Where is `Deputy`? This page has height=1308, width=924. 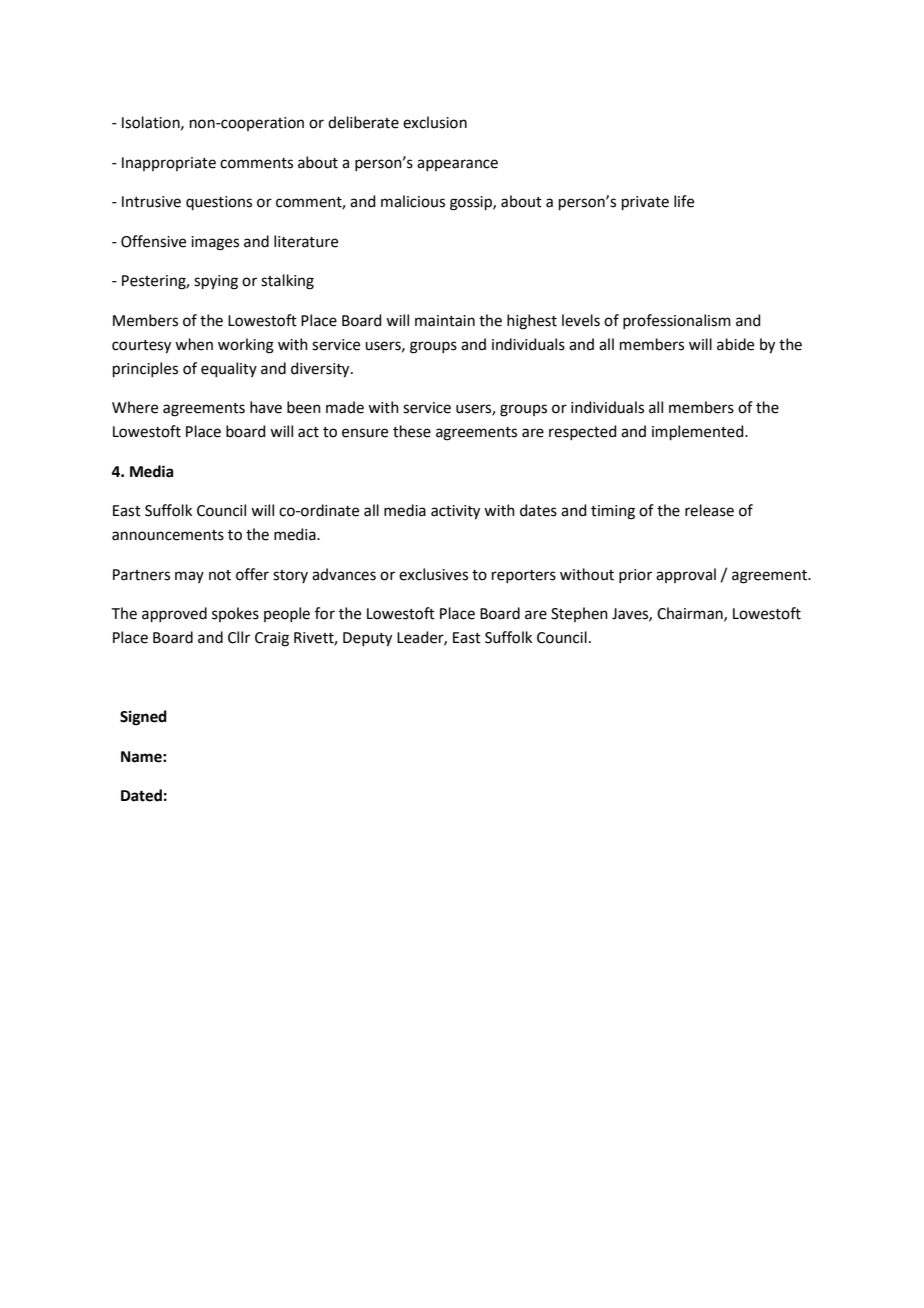
Deputy is located at coordinates (367, 639).
